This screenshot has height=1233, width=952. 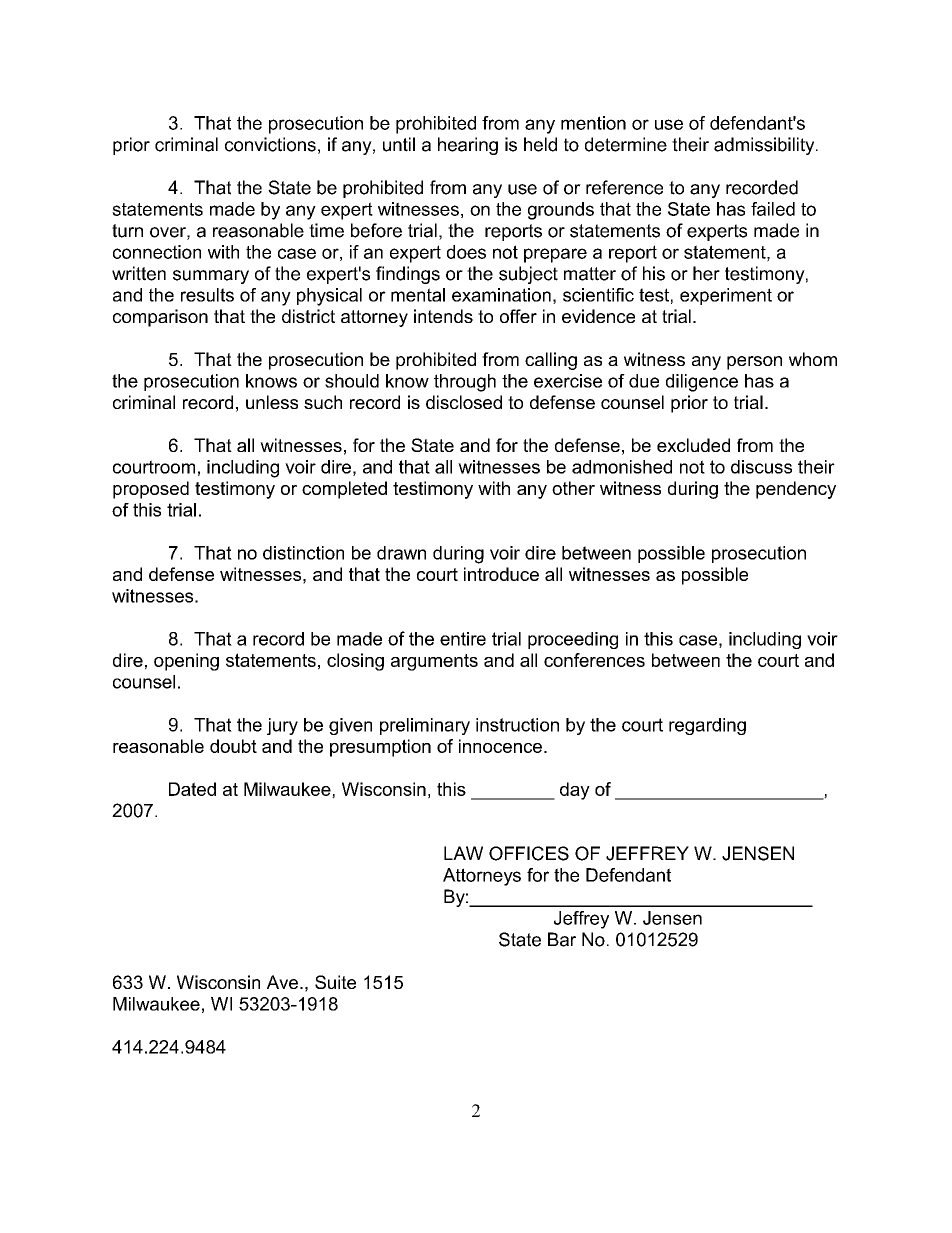 What do you see at coordinates (465, 383) in the screenshot?
I see `through` at bounding box center [465, 383].
